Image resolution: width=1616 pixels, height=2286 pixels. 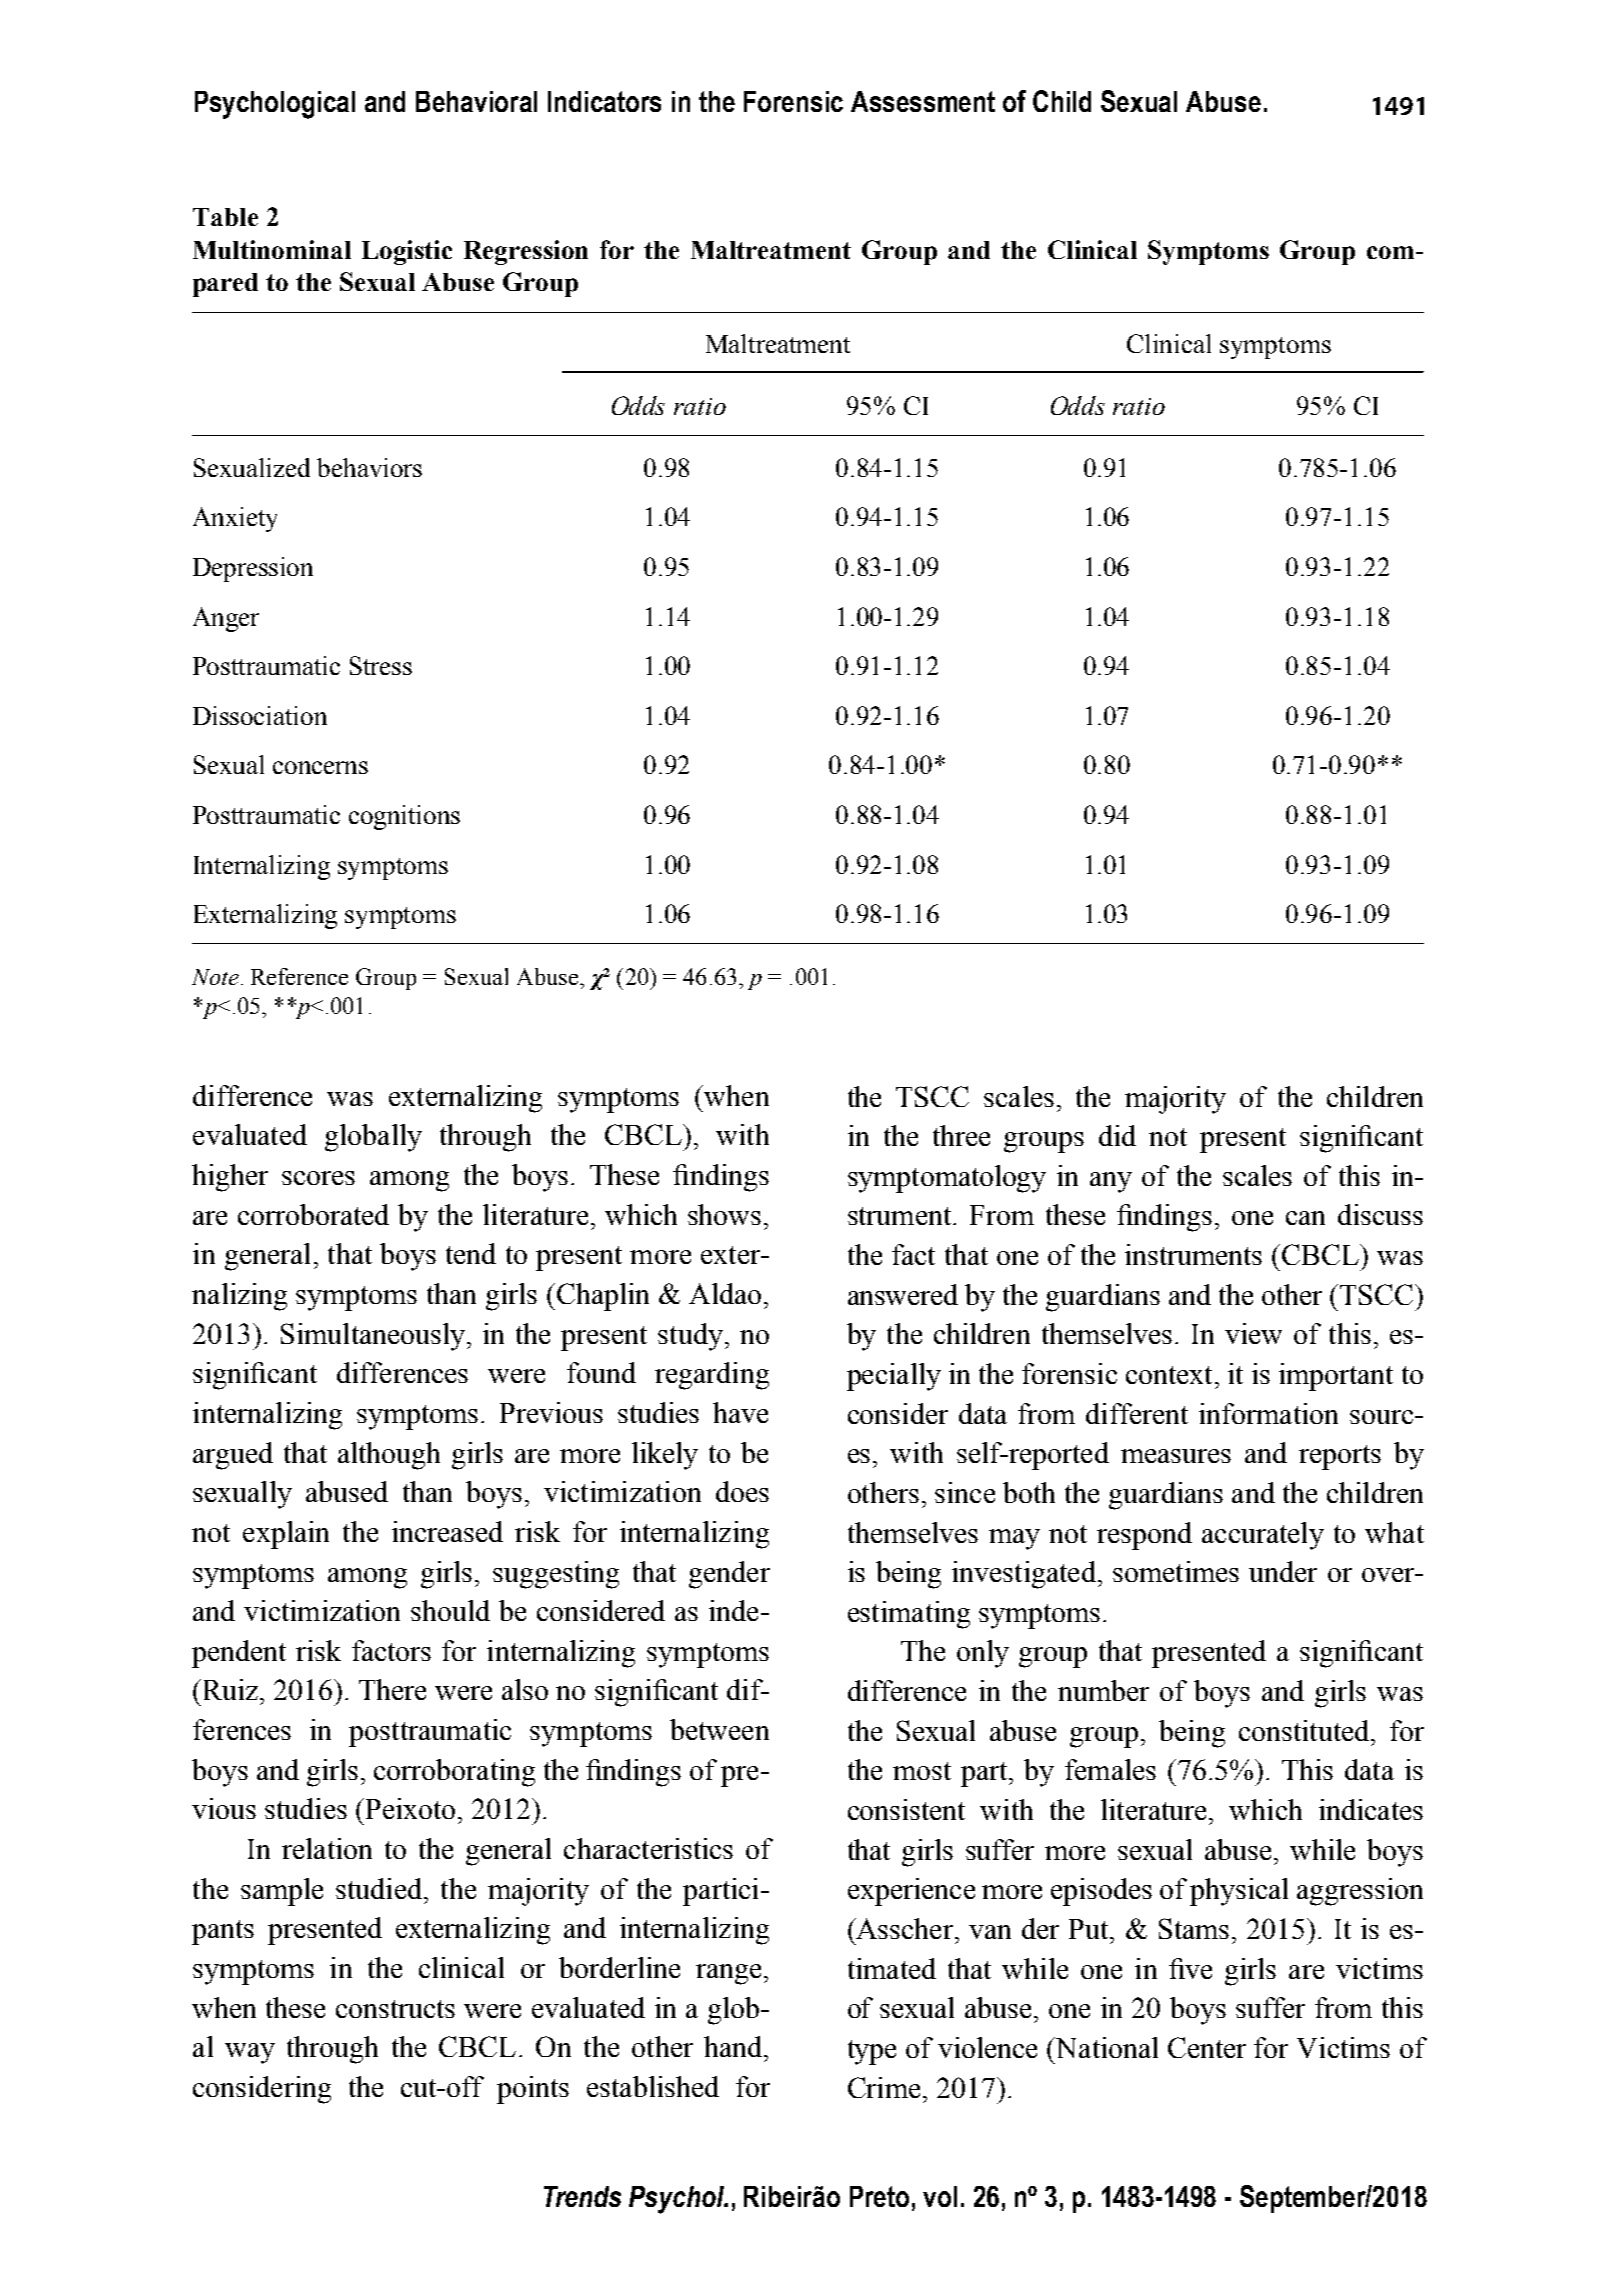 What do you see at coordinates (1111, 1182) in the image?
I see `any` at bounding box center [1111, 1182].
